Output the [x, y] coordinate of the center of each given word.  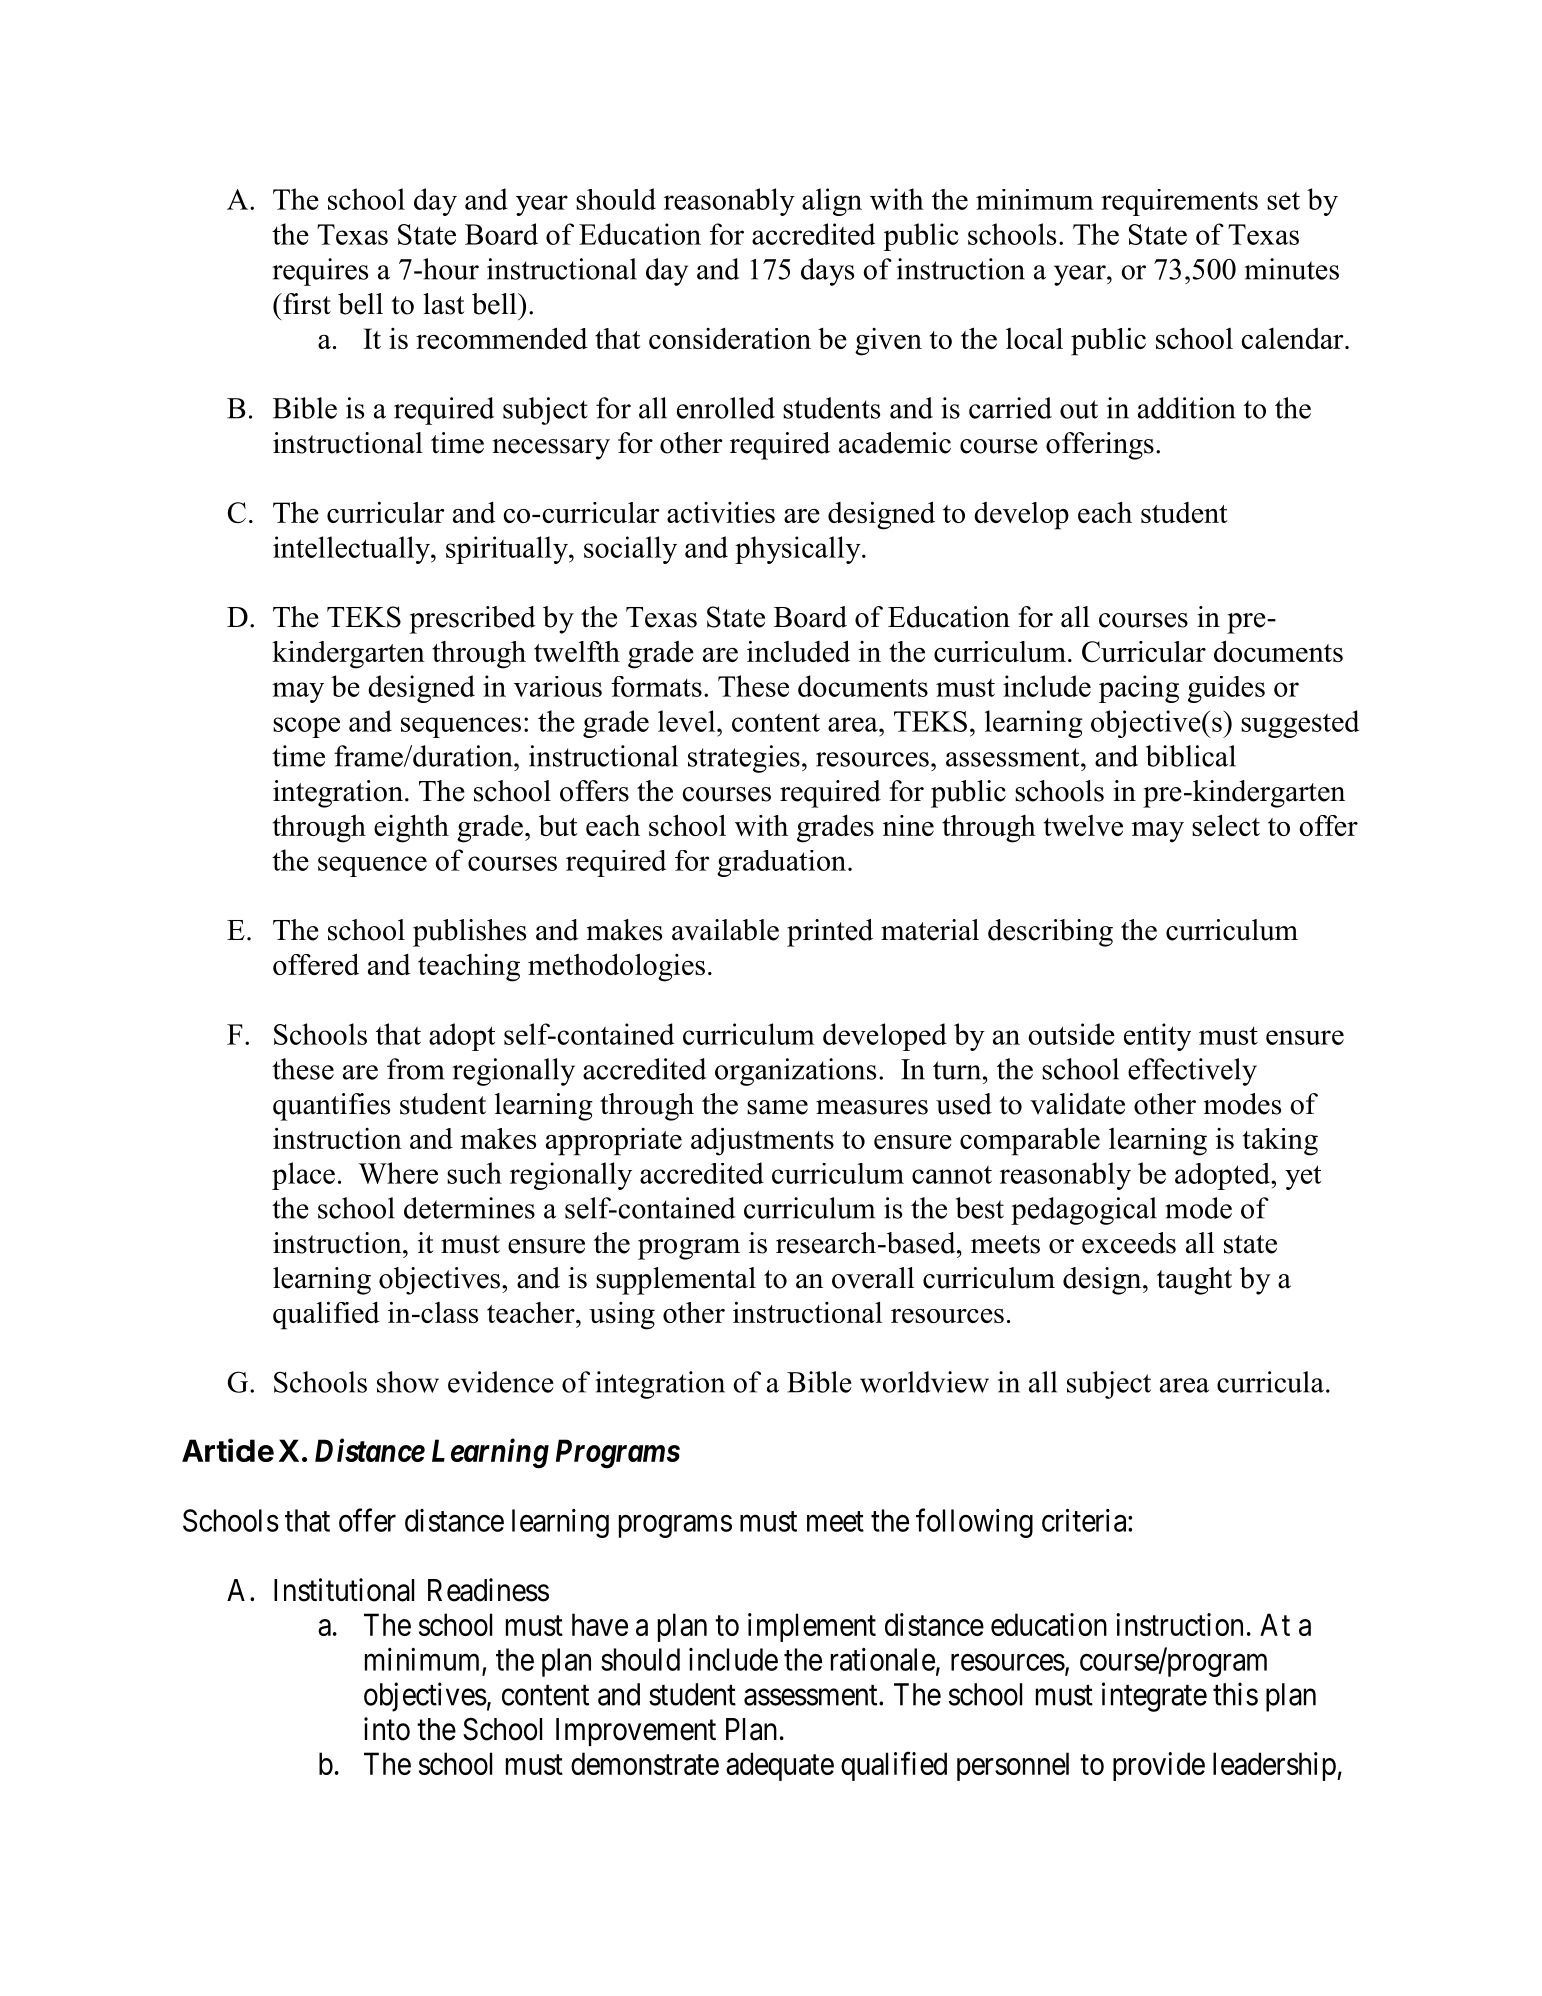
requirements [1179, 202]
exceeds [1129, 1243]
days [827, 272]
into [387, 1729]
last [443, 304]
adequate [780, 1766]
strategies [744, 759]
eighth [411, 828]
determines [469, 1208]
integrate [1154, 1697]
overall [873, 1278]
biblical [1191, 756]
